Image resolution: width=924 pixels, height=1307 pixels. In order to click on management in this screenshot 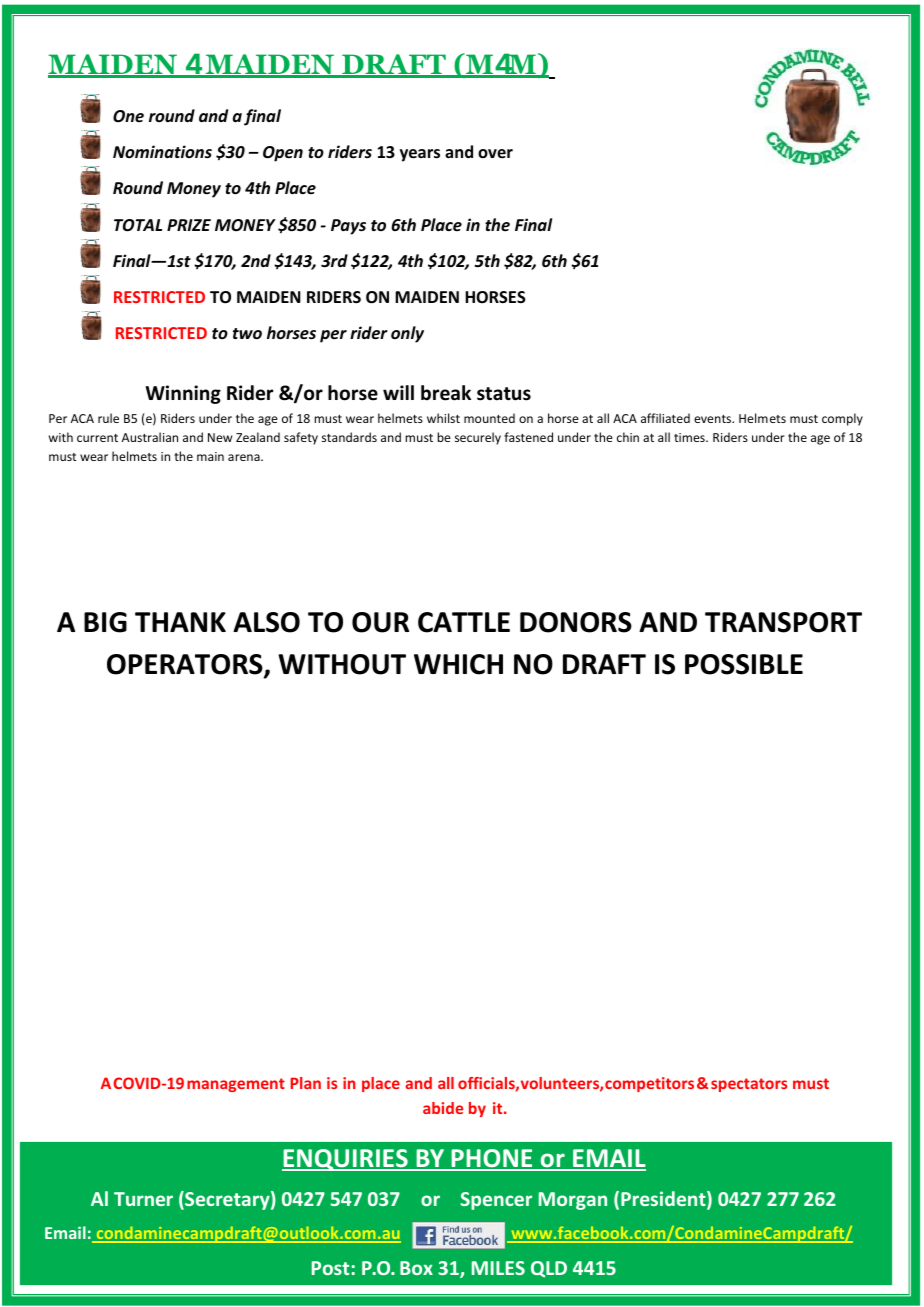, I will do `click(236, 1085)`.
